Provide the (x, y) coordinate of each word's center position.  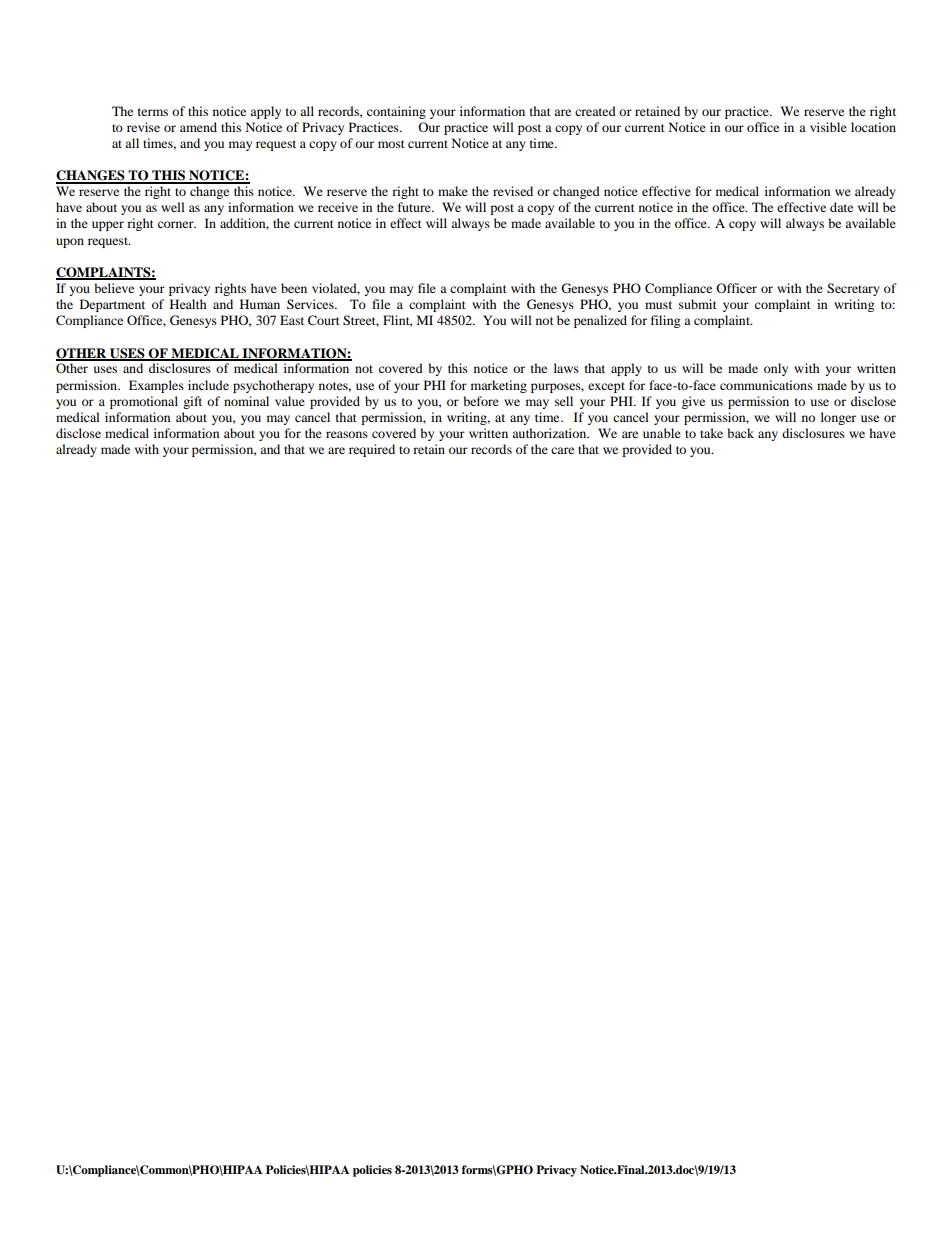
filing (665, 321)
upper (108, 226)
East (292, 320)
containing (396, 112)
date (841, 207)
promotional (144, 402)
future (415, 207)
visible (828, 127)
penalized (600, 321)
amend (198, 127)
